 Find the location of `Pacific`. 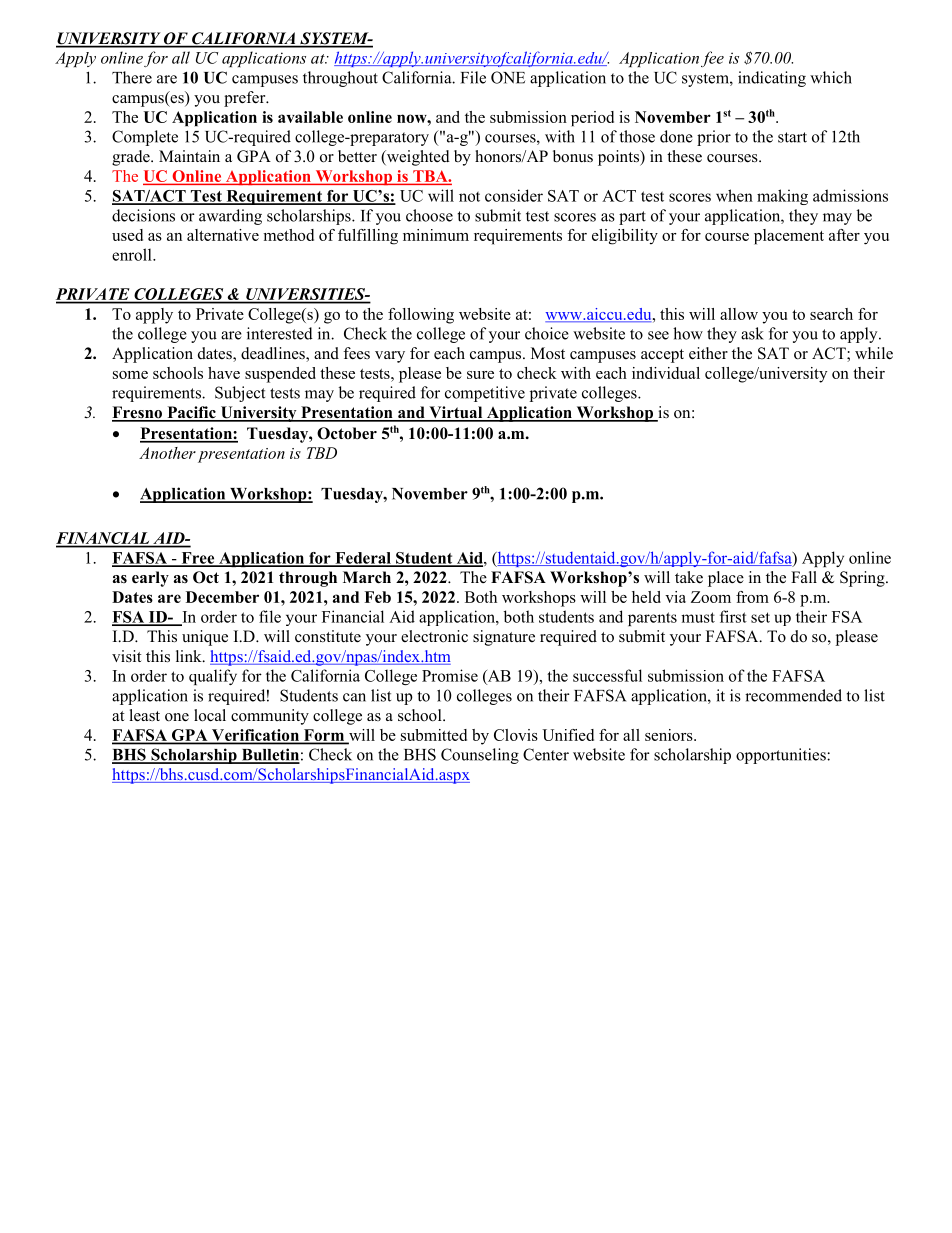

Pacific is located at coordinates (191, 413).
